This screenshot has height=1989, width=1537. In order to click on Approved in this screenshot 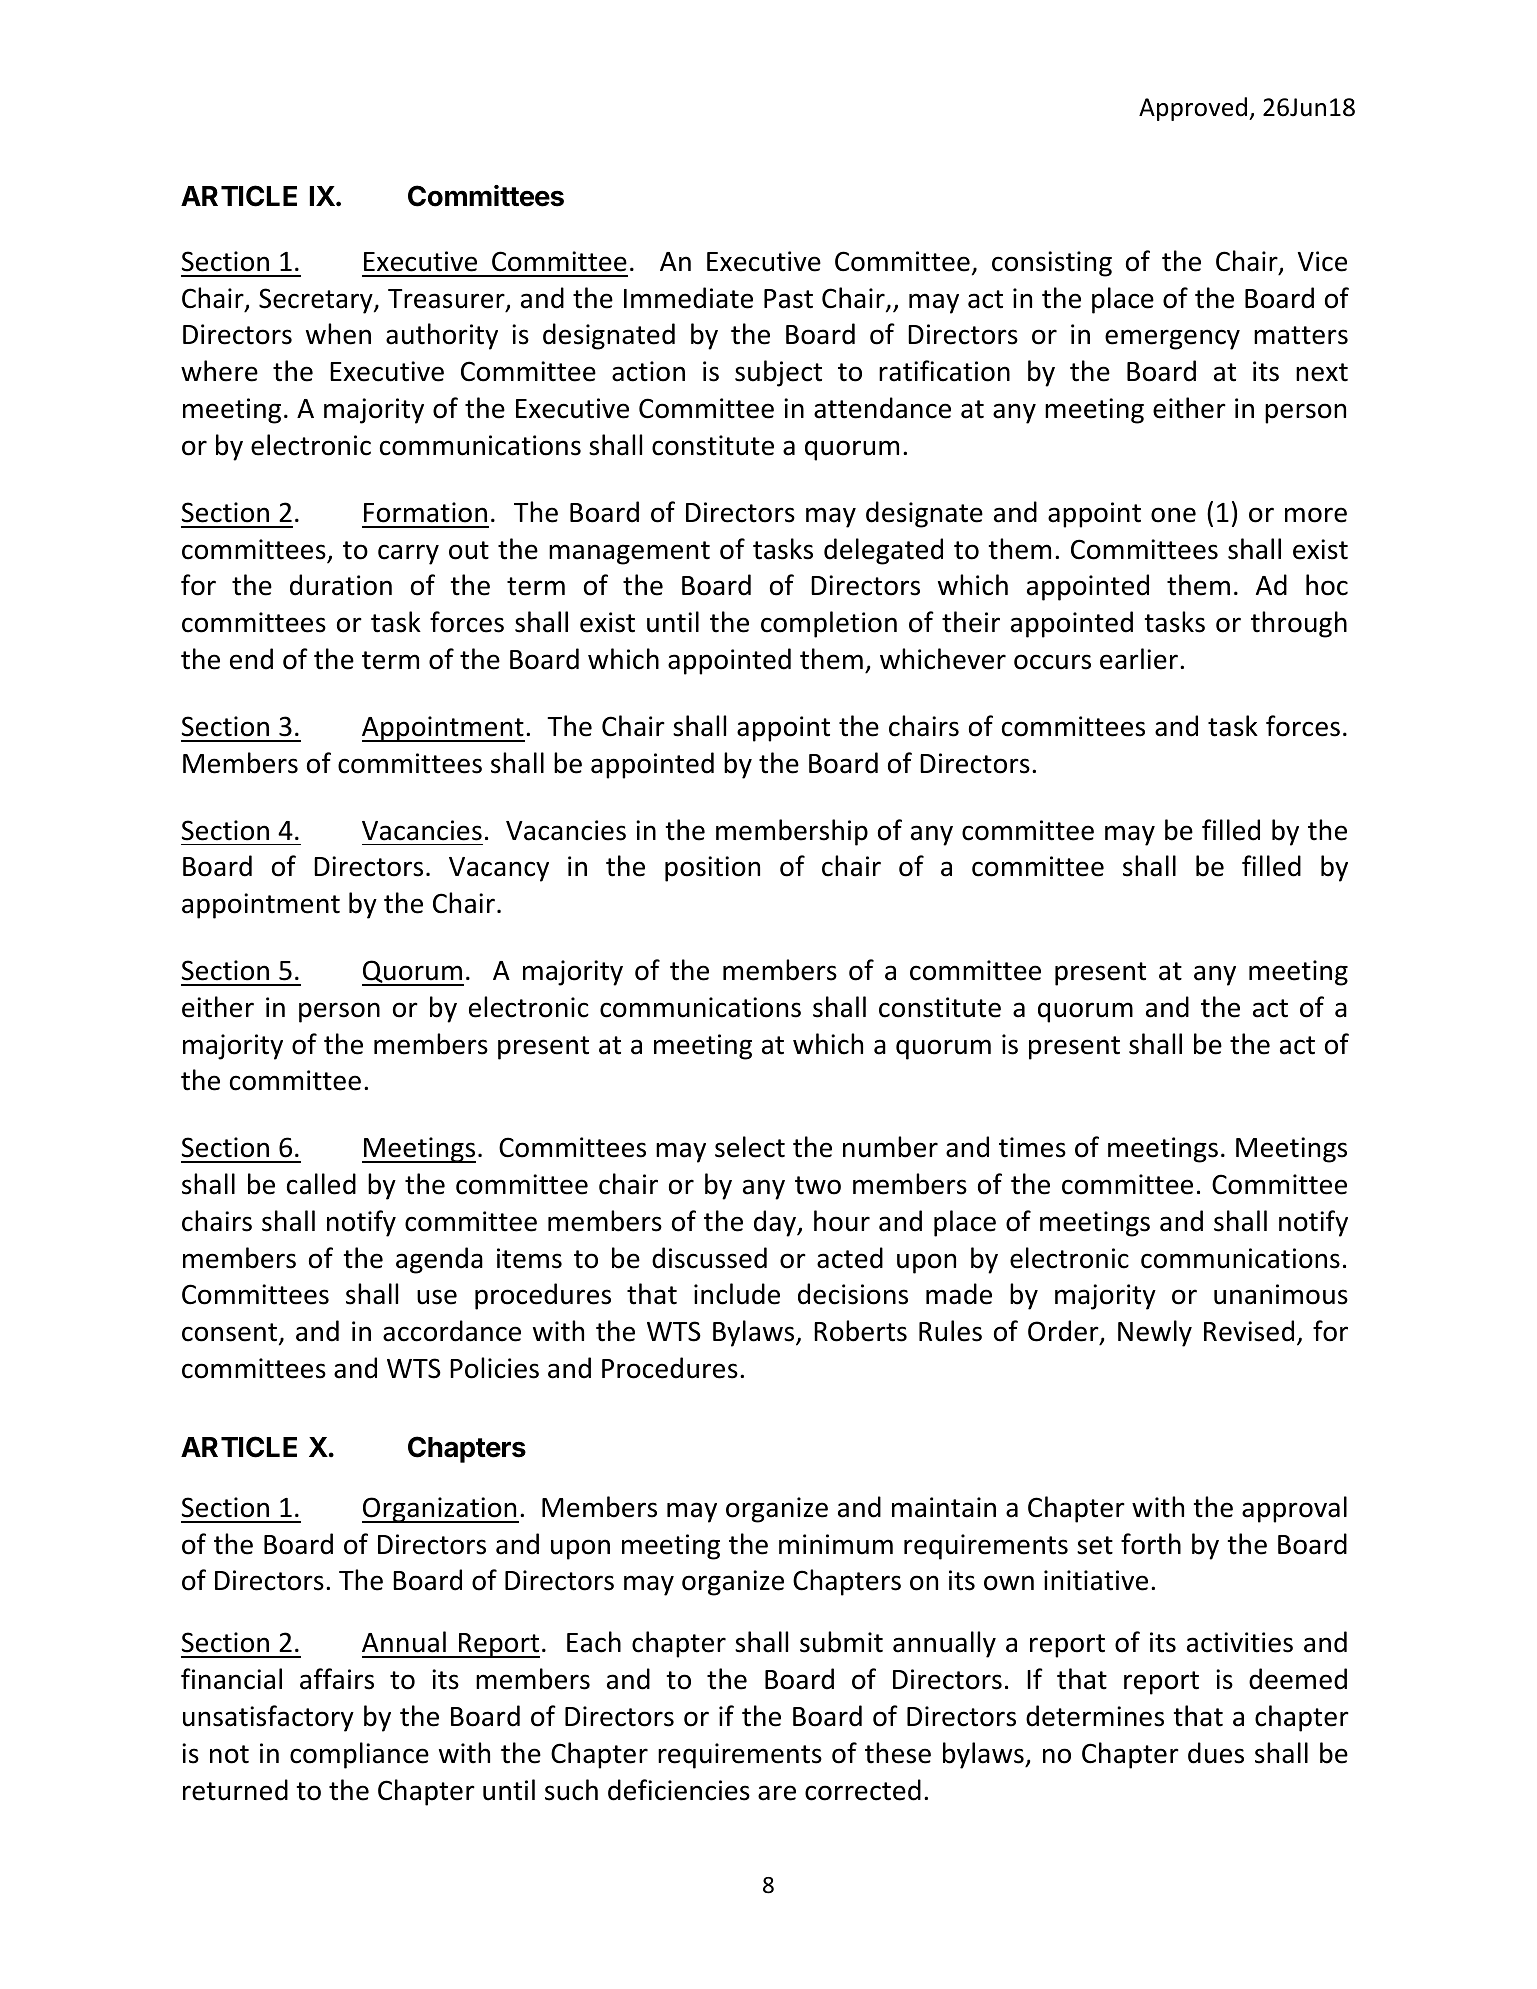, I will do `click(1193, 109)`.
